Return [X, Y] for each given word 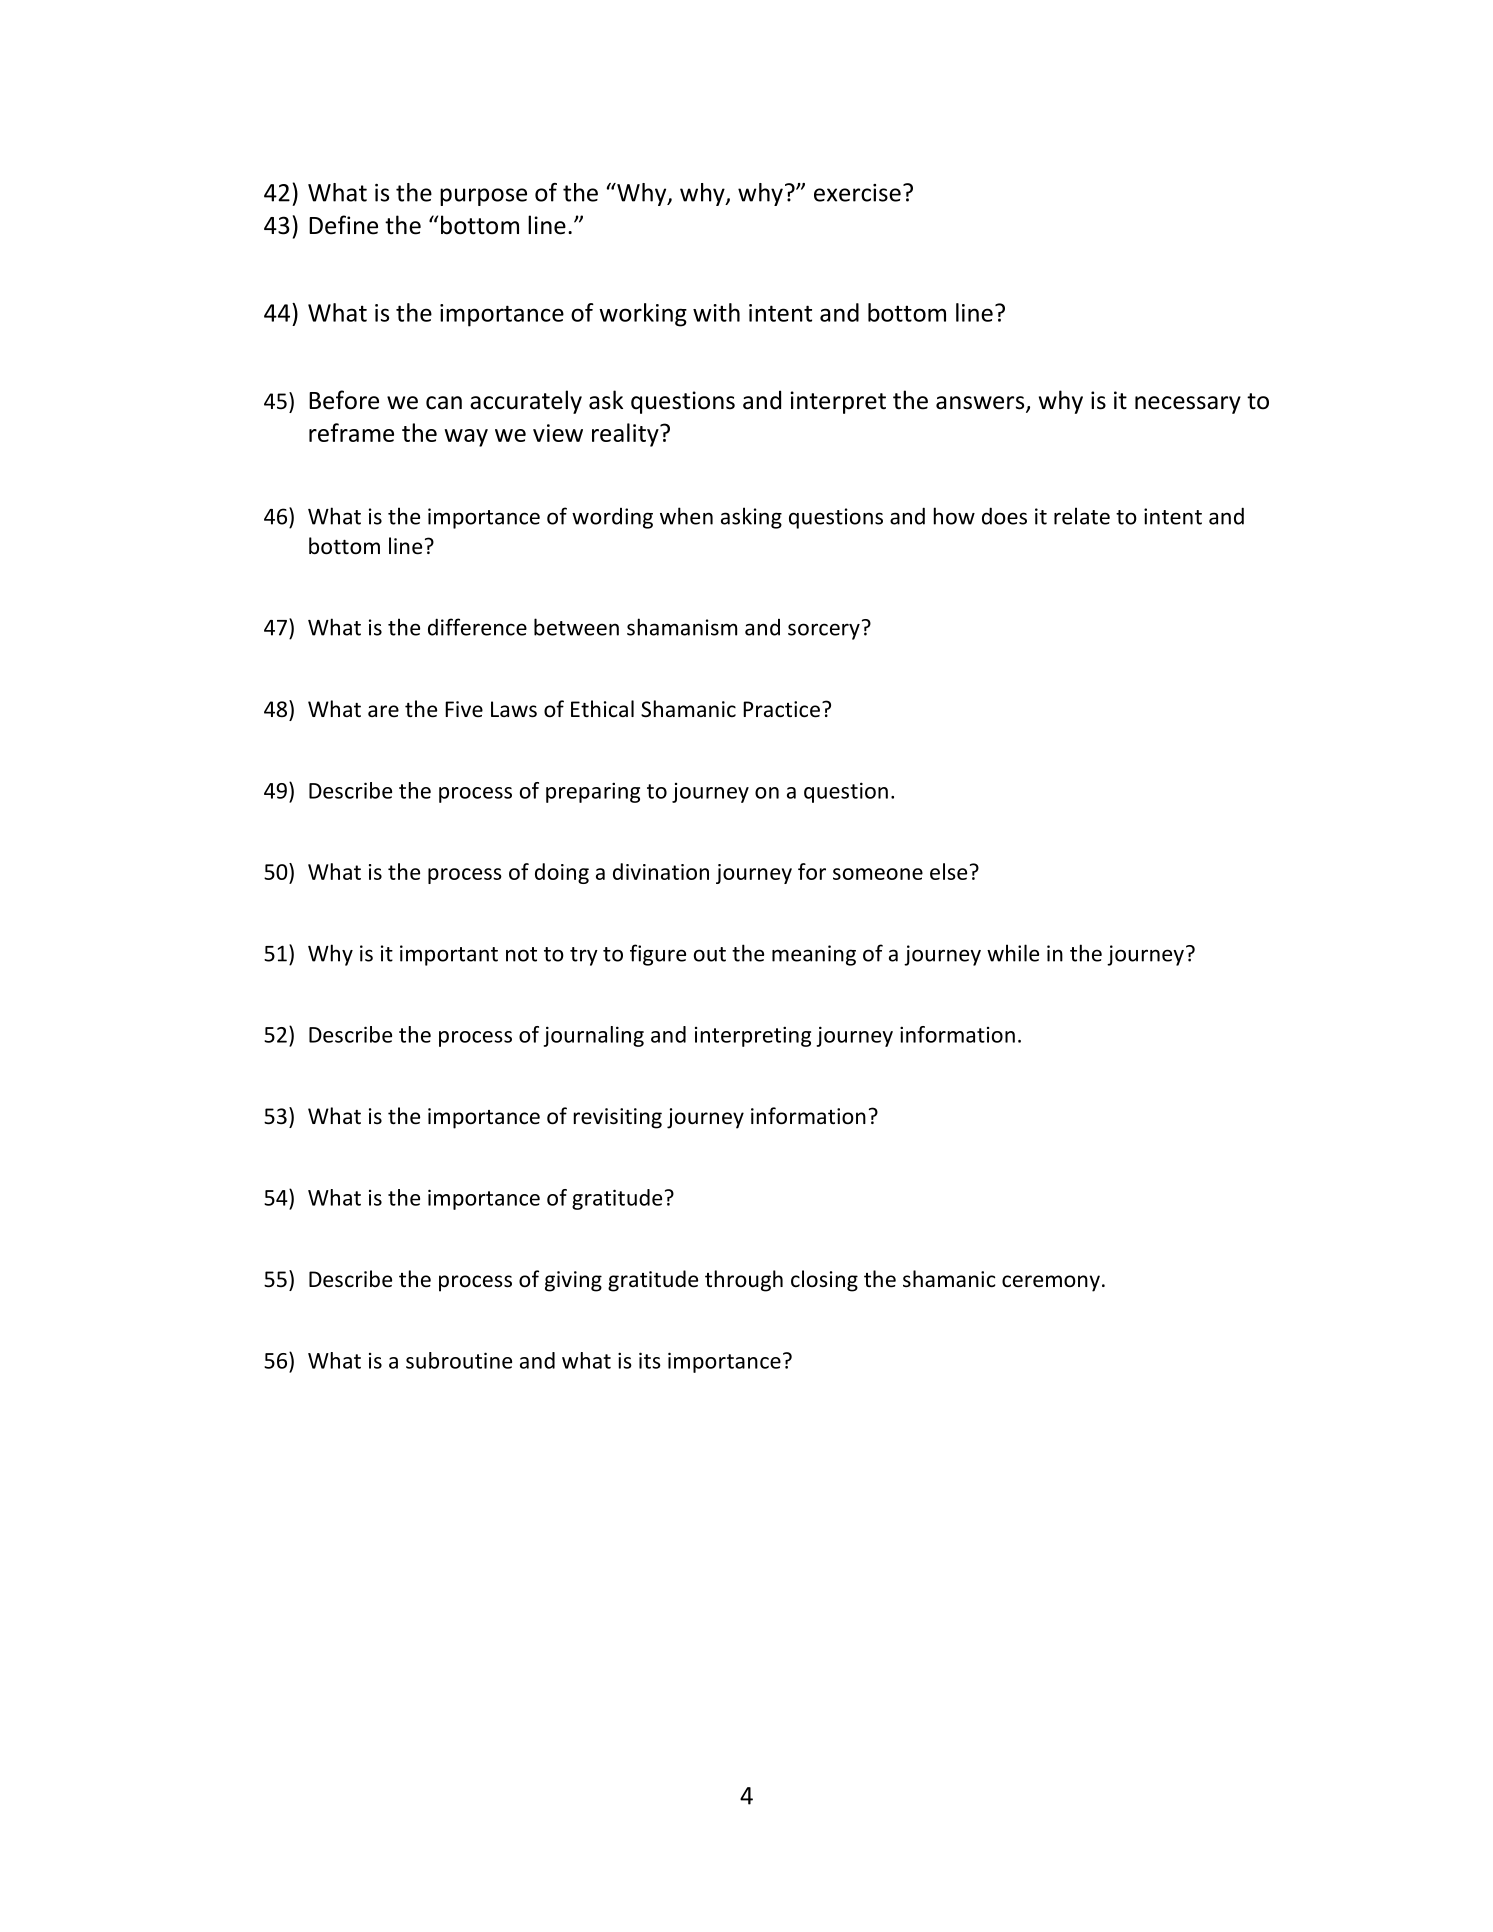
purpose [483, 197]
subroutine [459, 1360]
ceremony [1051, 1283]
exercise [857, 193]
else [948, 871]
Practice [781, 709]
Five [464, 709]
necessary [1188, 405]
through [744, 1281]
